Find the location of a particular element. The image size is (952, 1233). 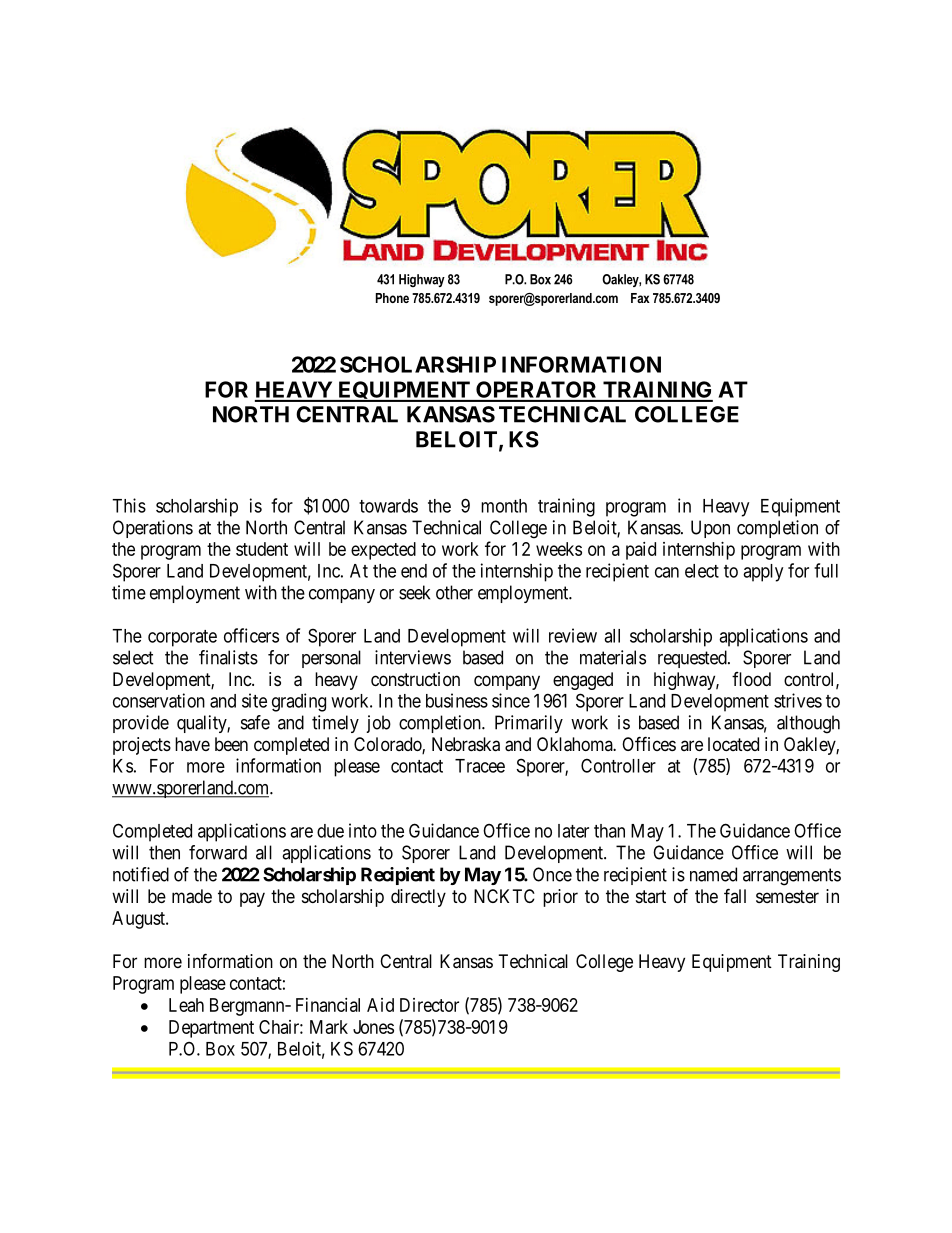

other is located at coordinates (454, 592).
